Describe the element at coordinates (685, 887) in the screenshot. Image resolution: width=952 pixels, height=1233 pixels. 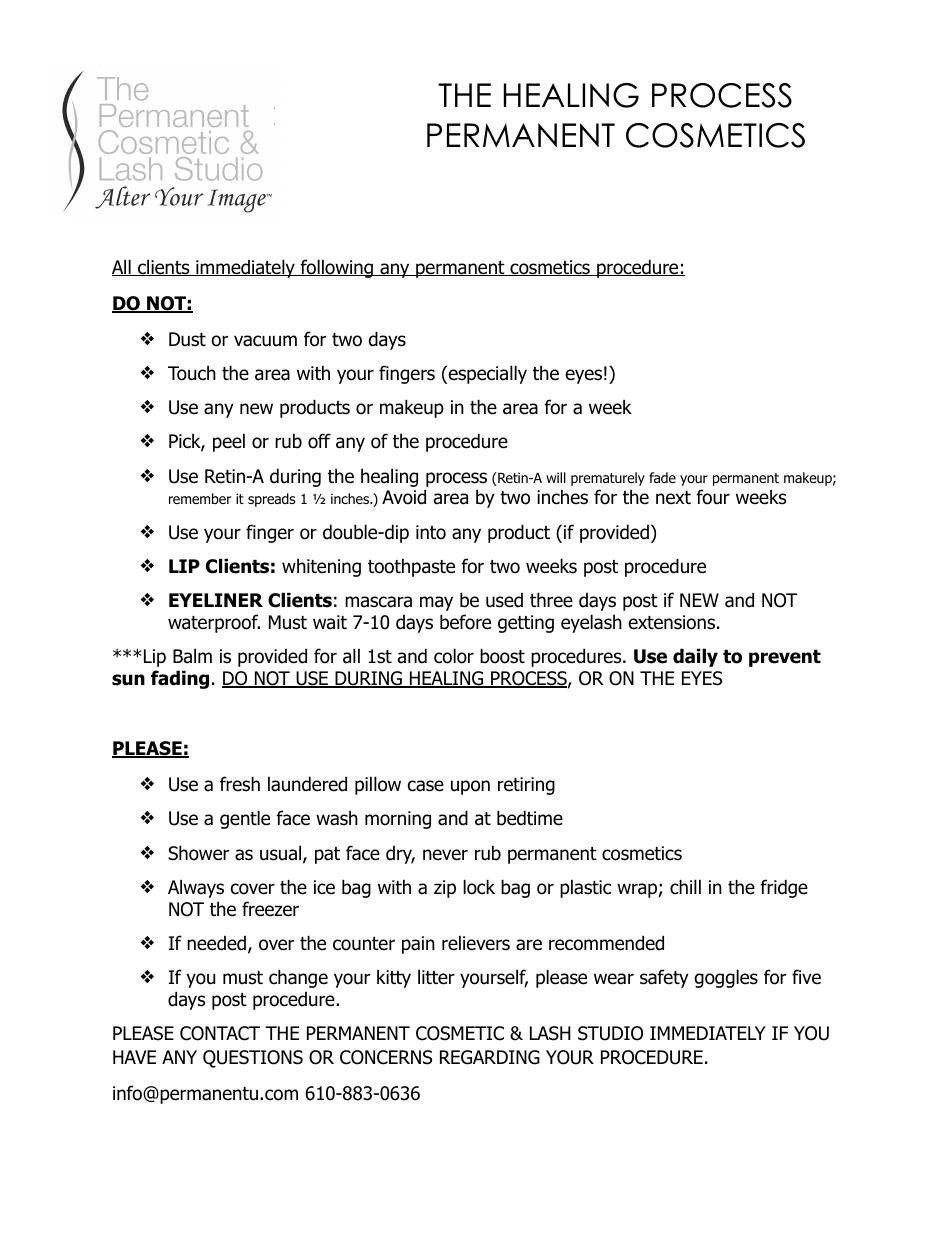
I see `chill` at that location.
